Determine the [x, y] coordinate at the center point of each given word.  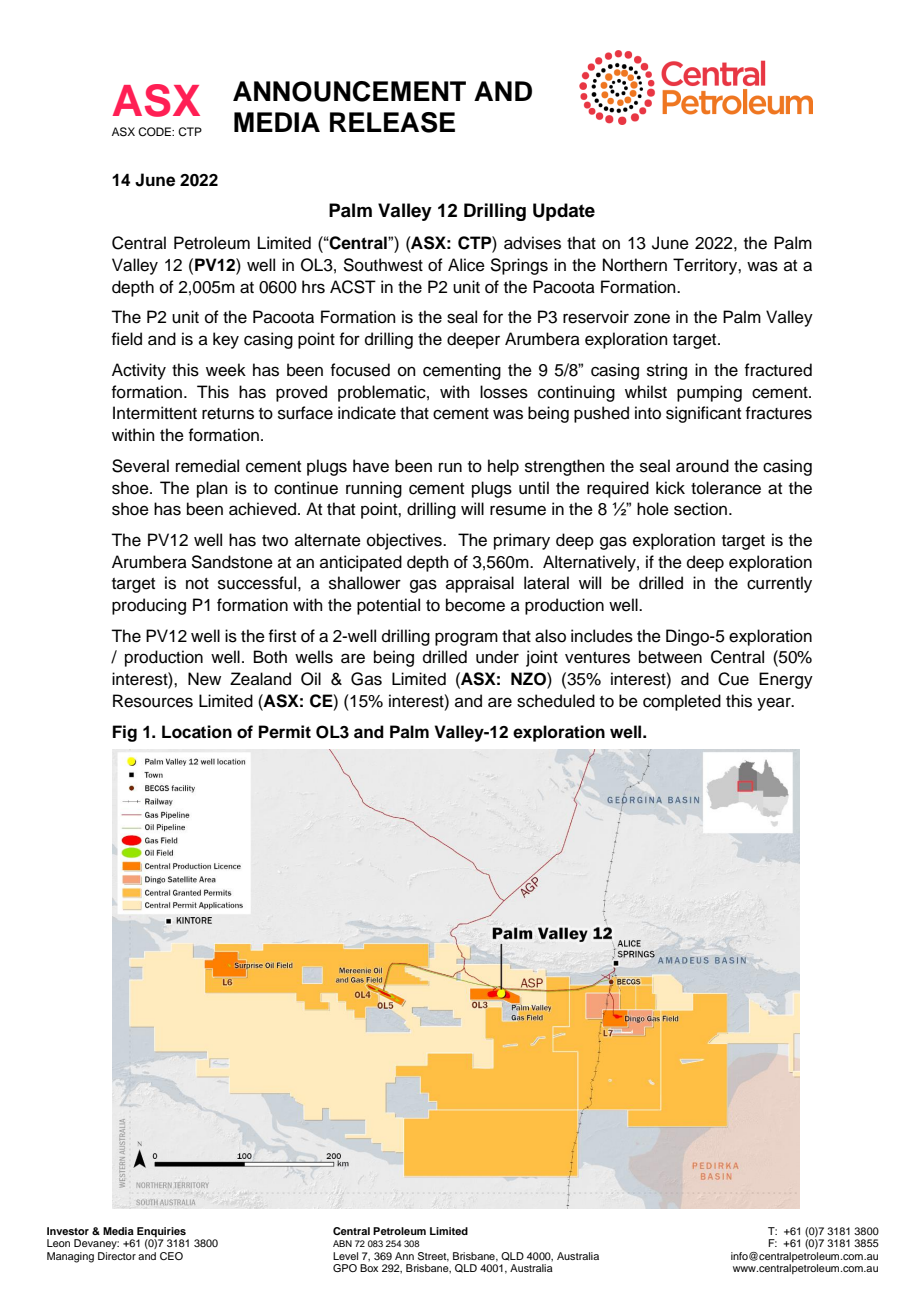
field [126, 339]
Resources [153, 701]
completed [682, 702]
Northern [635, 265]
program [466, 639]
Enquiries [161, 1232]
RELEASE [392, 122]
